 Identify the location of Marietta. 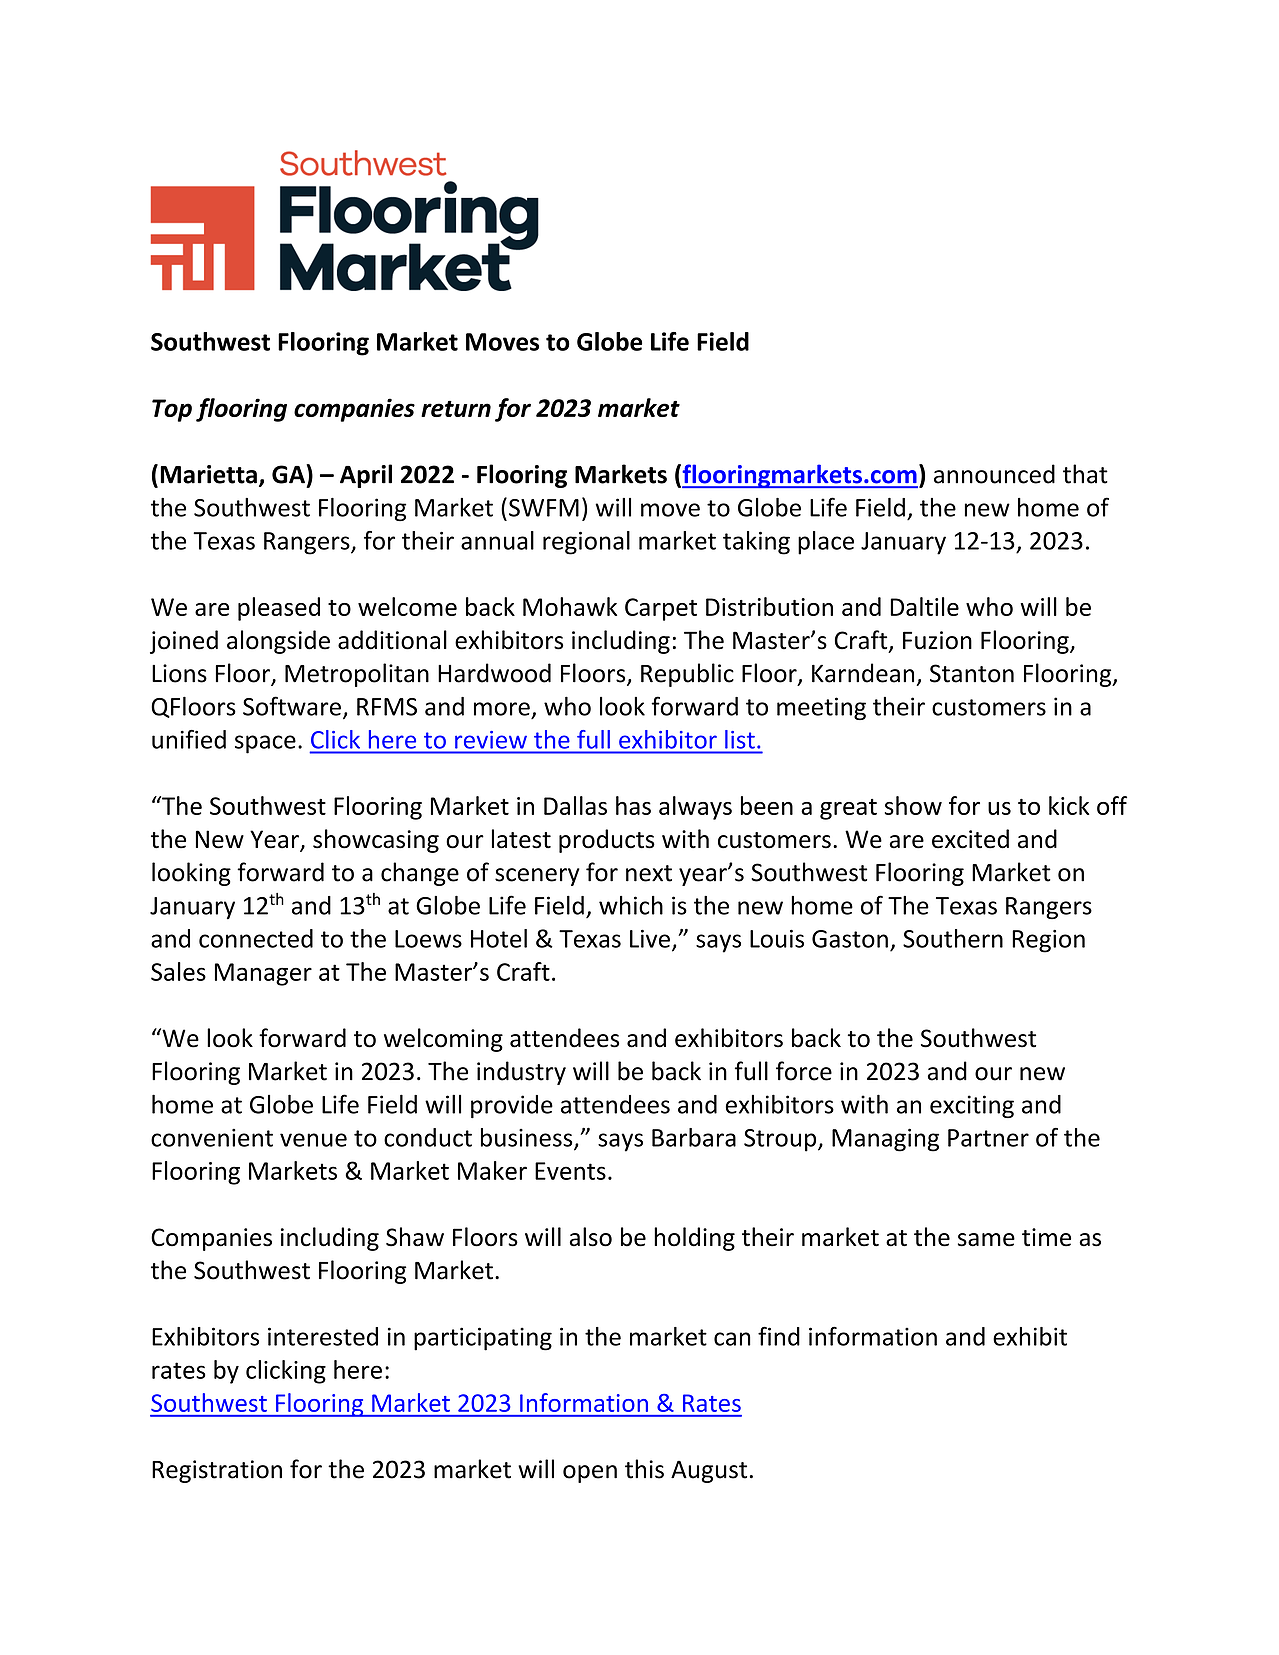
(208, 474).
